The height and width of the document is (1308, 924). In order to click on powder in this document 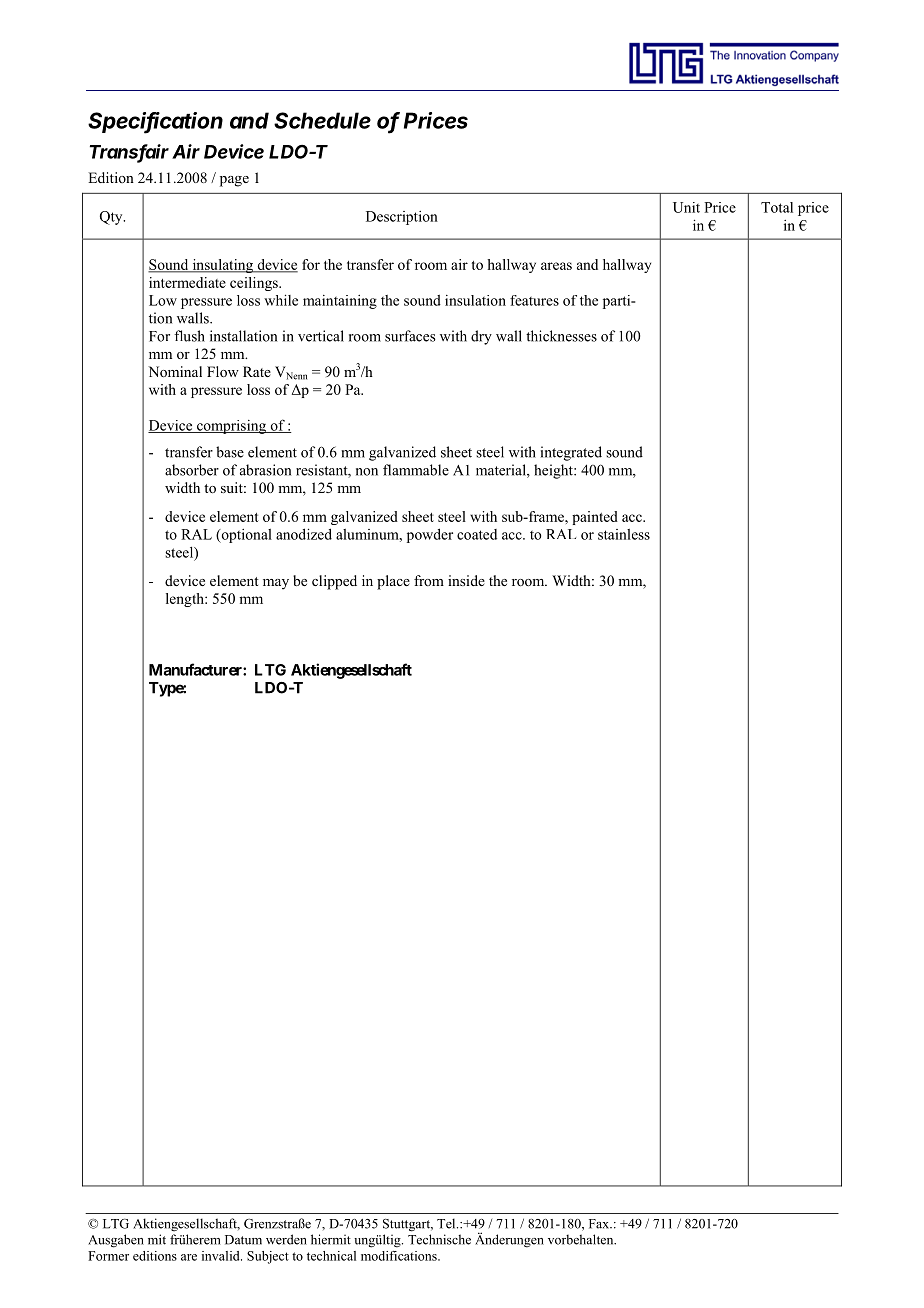, I will do `click(430, 535)`.
